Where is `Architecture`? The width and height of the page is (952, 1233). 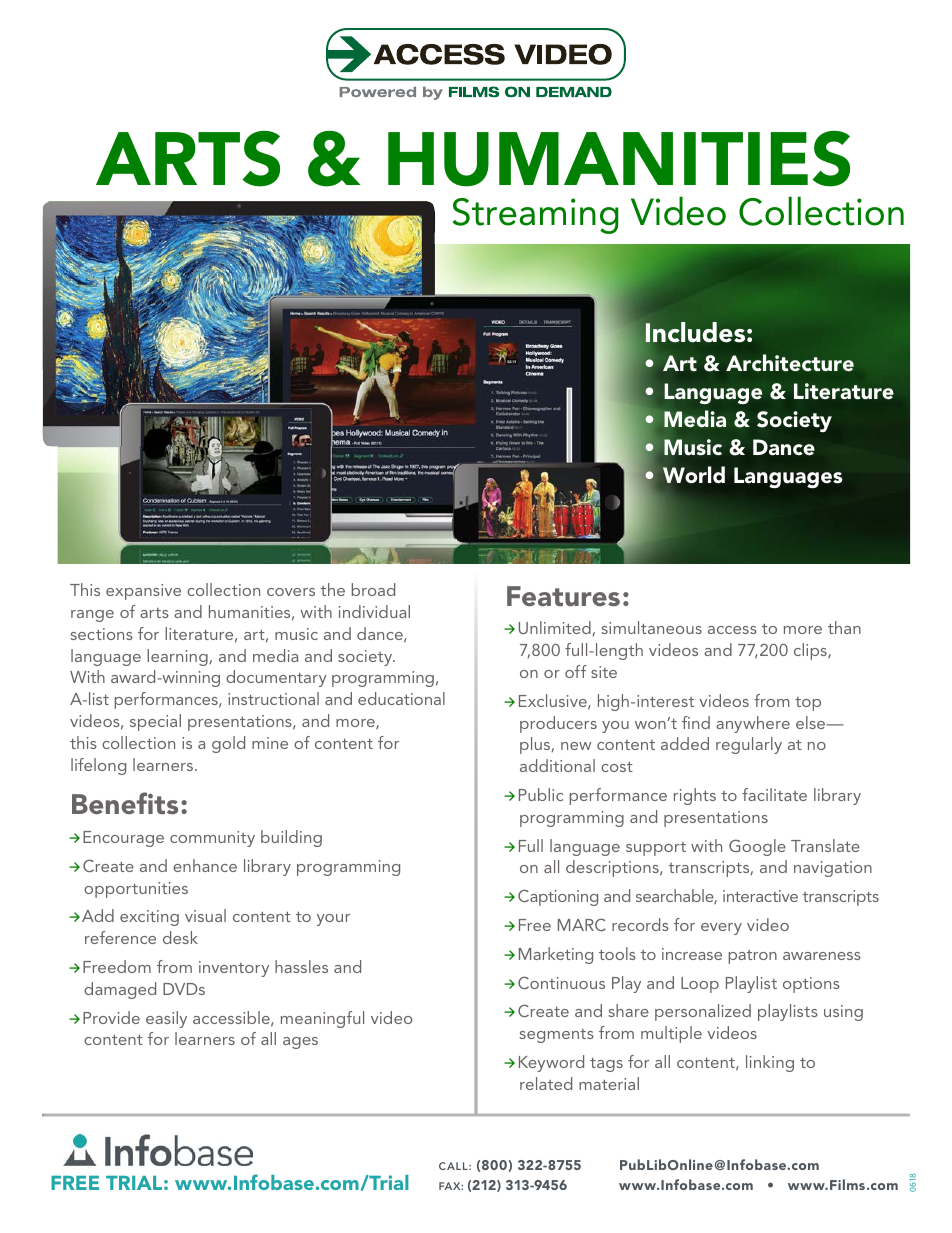 Architecture is located at coordinates (790, 363).
